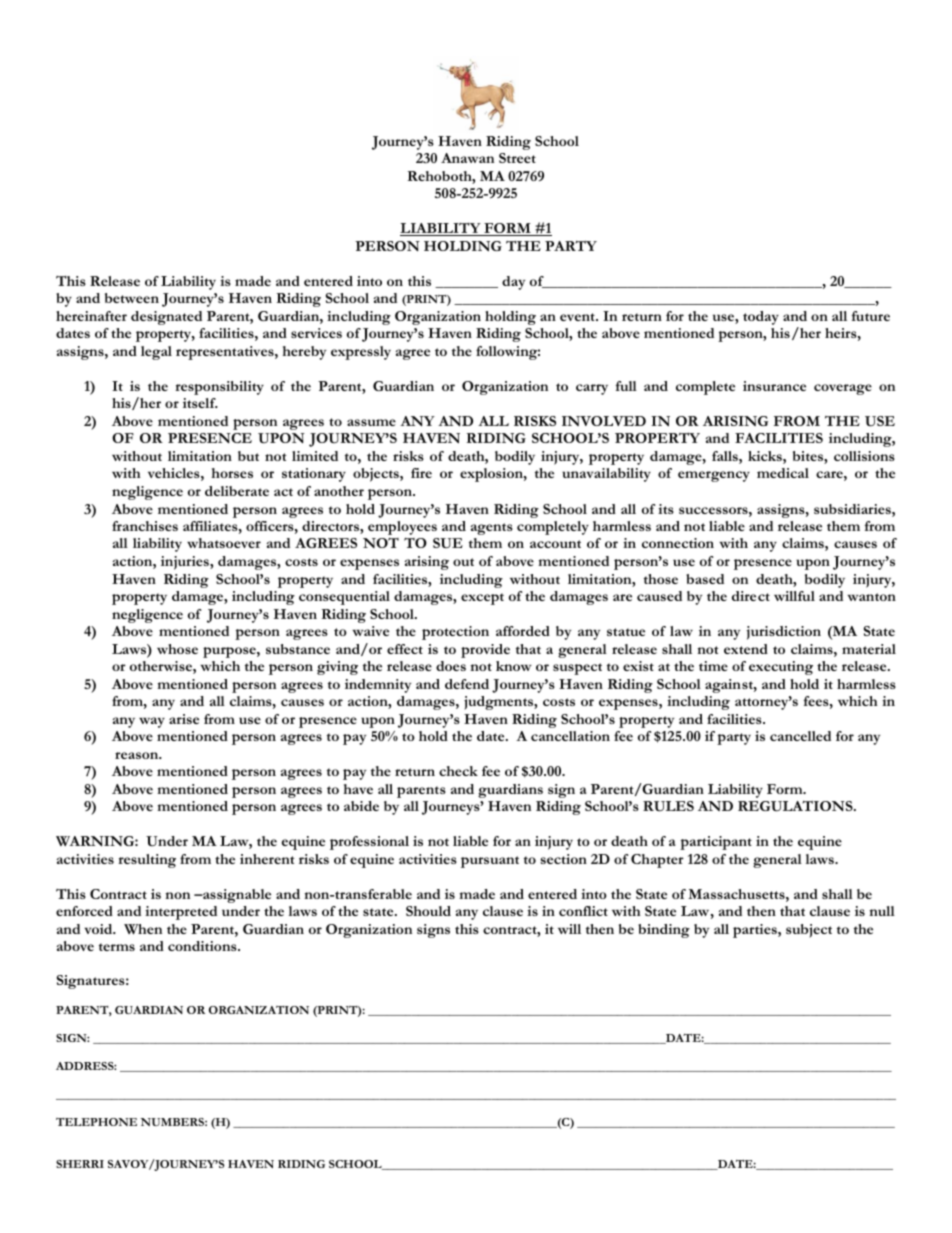  What do you see at coordinates (583, 911) in the document?
I see `conflict` at bounding box center [583, 911].
